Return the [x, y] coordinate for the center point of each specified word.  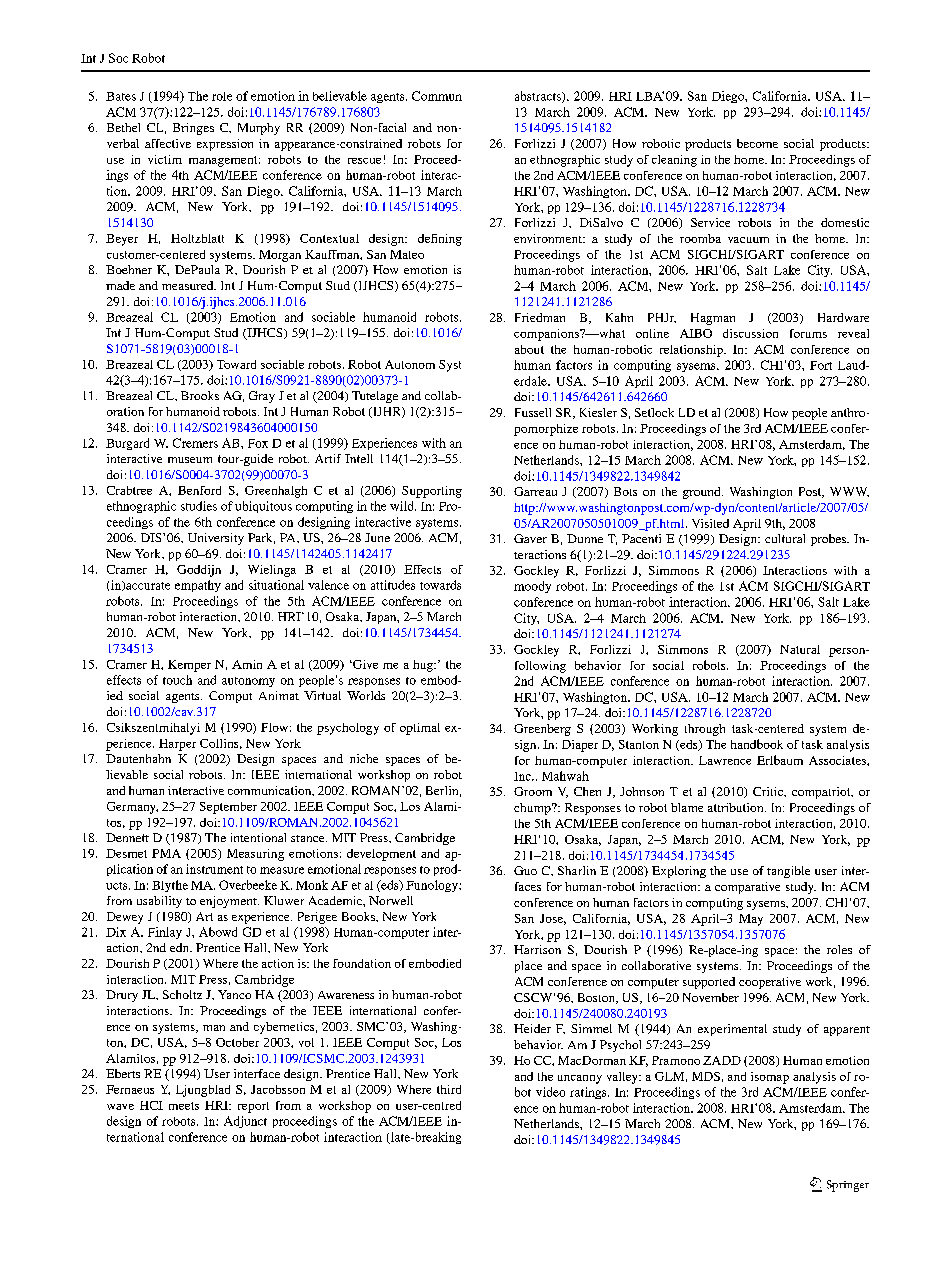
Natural [800, 649]
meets [184, 1106]
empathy [198, 586]
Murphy [259, 129]
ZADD [722, 1060]
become [757, 143]
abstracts [539, 97]
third [449, 1089]
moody [532, 587]
